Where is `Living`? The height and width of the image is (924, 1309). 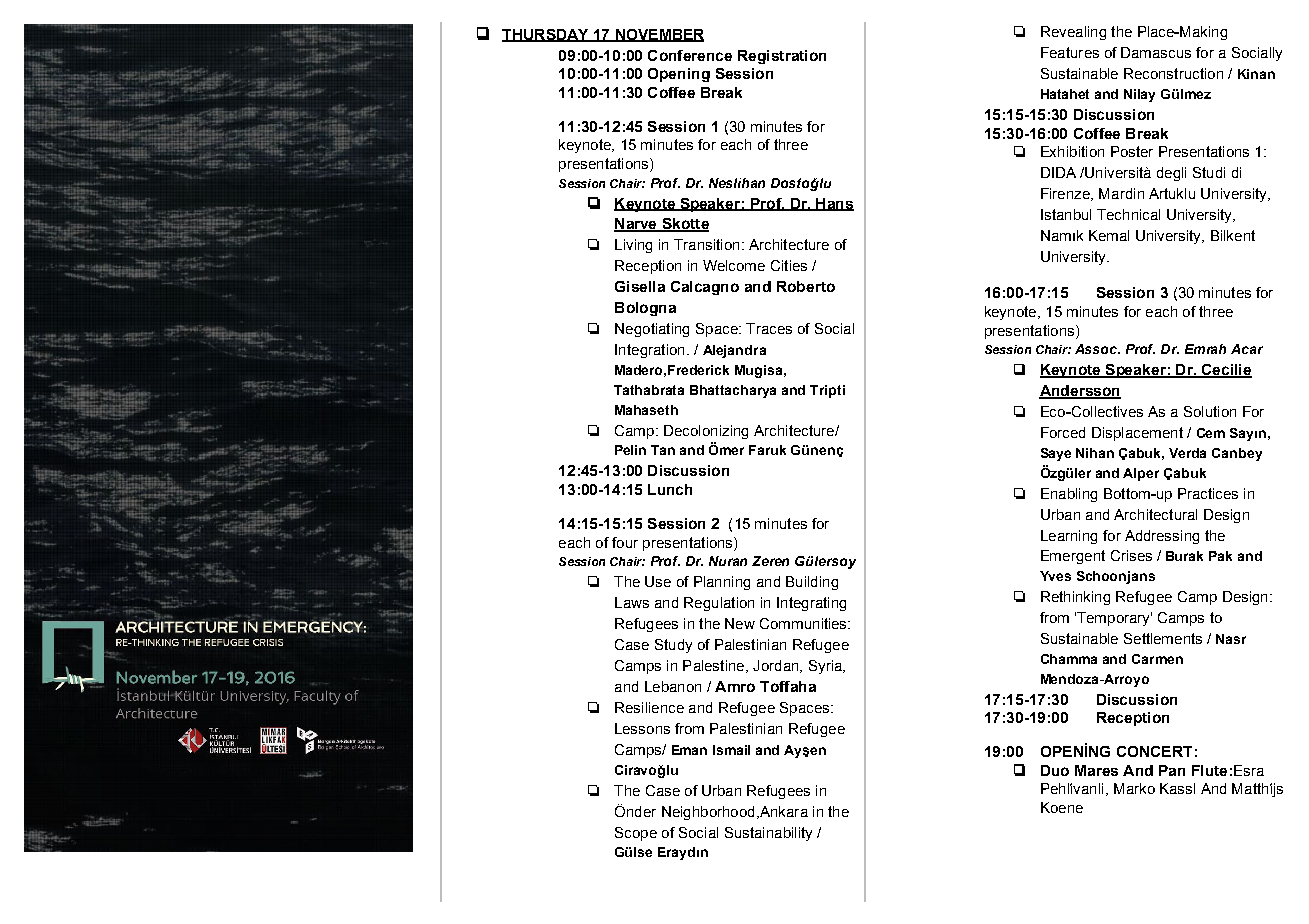 Living is located at coordinates (633, 246).
